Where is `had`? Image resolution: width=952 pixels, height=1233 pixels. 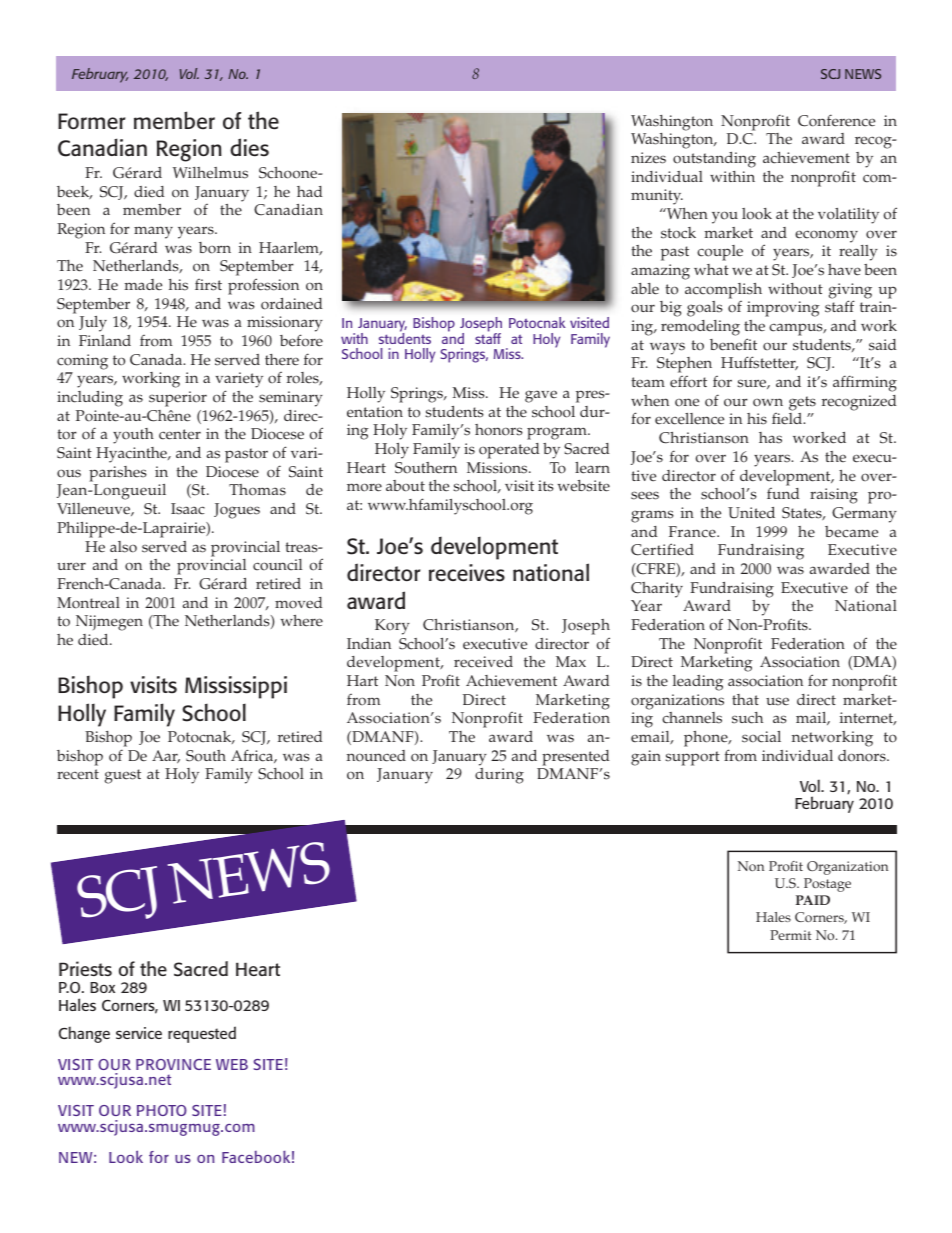 had is located at coordinates (310, 191).
